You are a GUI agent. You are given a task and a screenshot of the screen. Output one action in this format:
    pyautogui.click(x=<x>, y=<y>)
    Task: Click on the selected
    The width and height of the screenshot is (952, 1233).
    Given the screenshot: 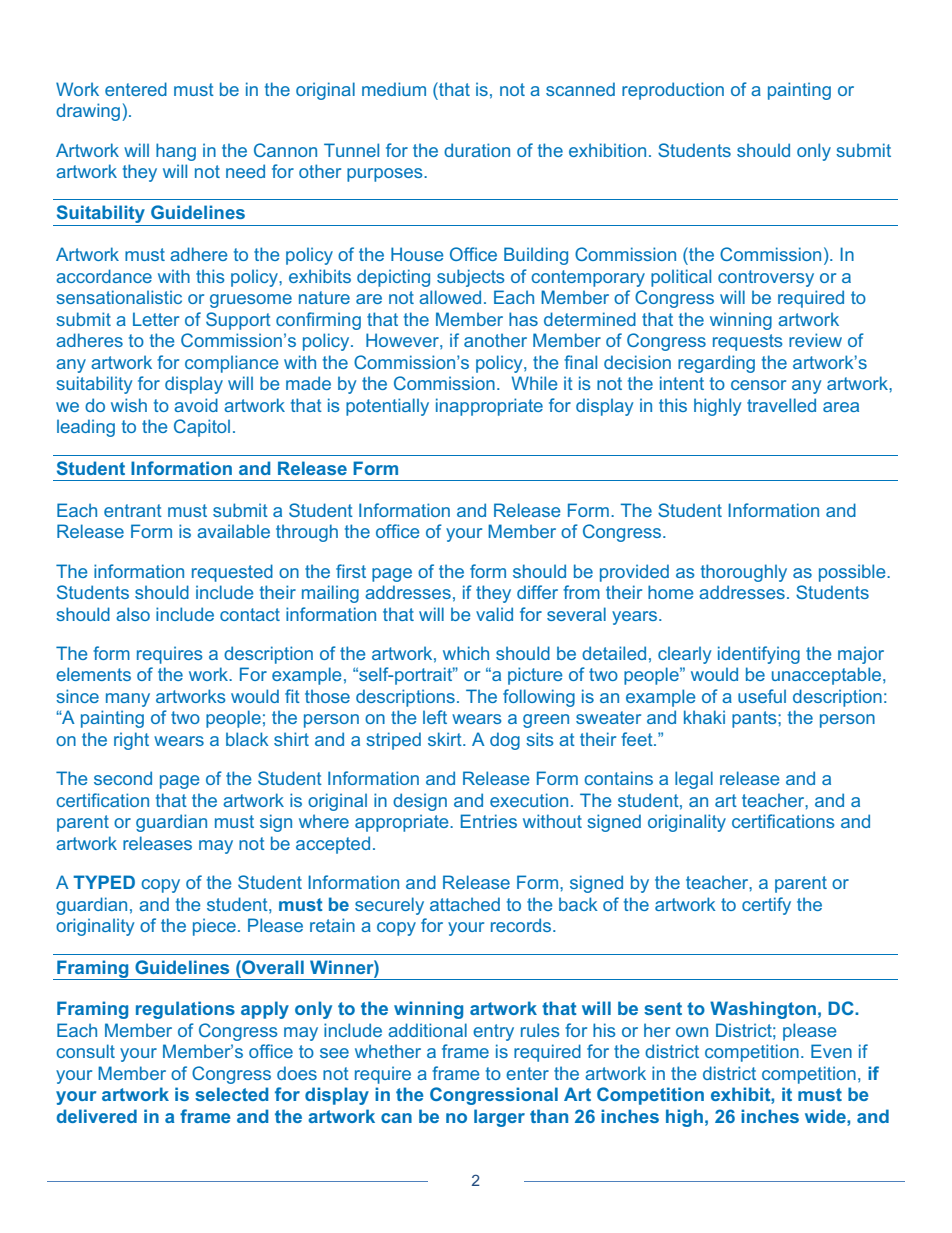 What is the action you would take?
    pyautogui.click(x=231, y=1094)
